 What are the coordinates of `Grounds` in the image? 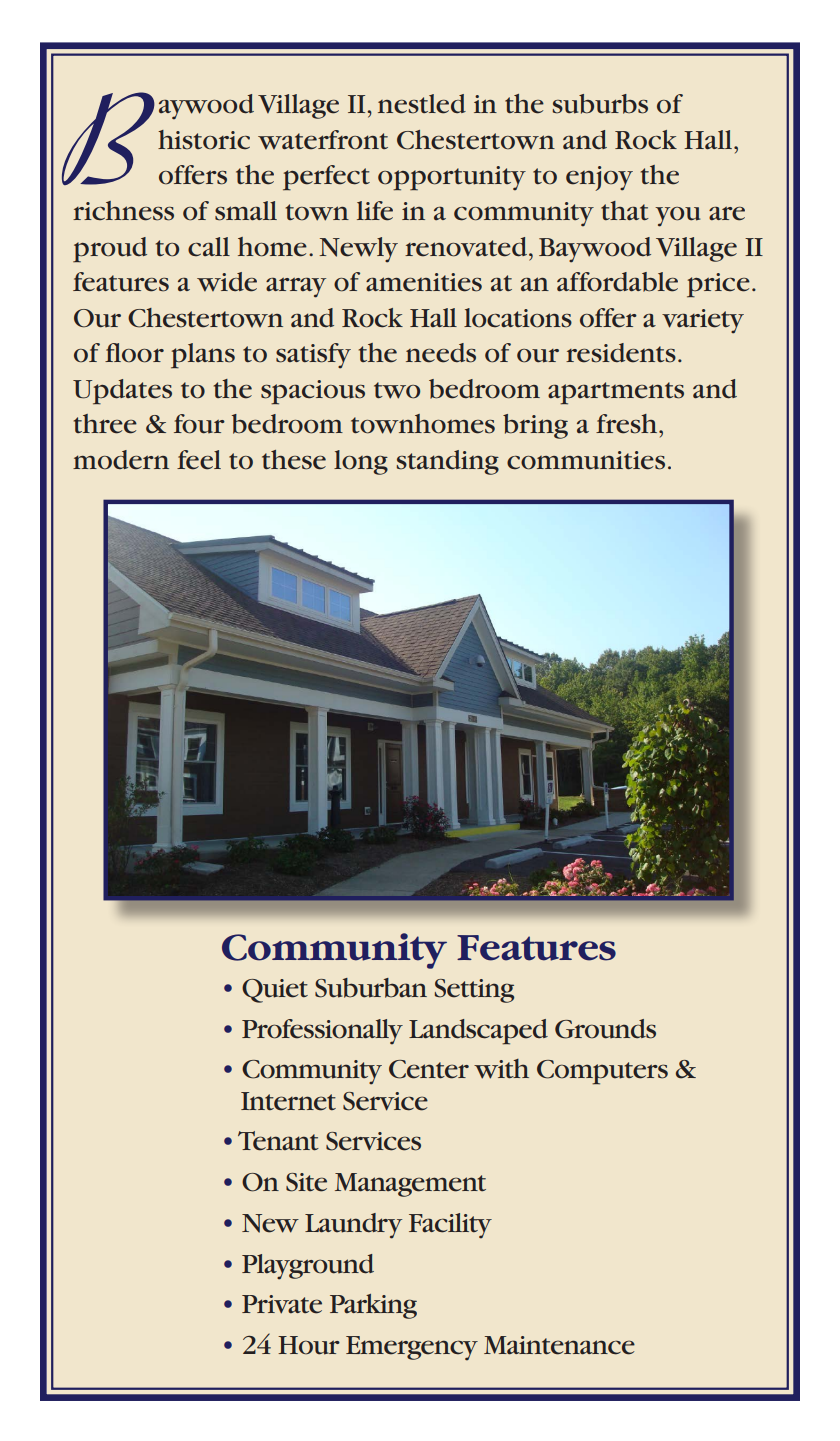 It's located at (605, 1029).
